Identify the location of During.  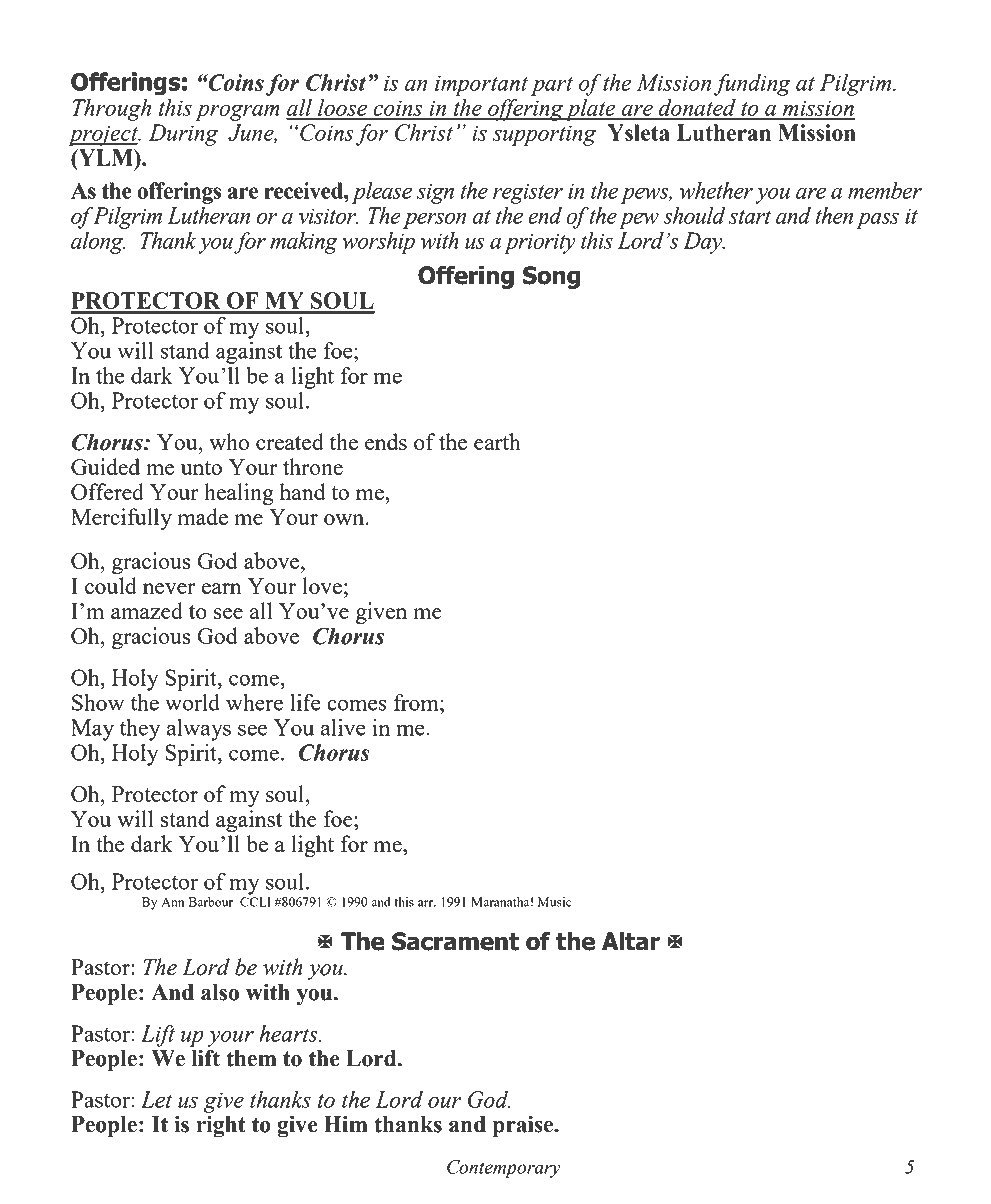
(183, 135).
